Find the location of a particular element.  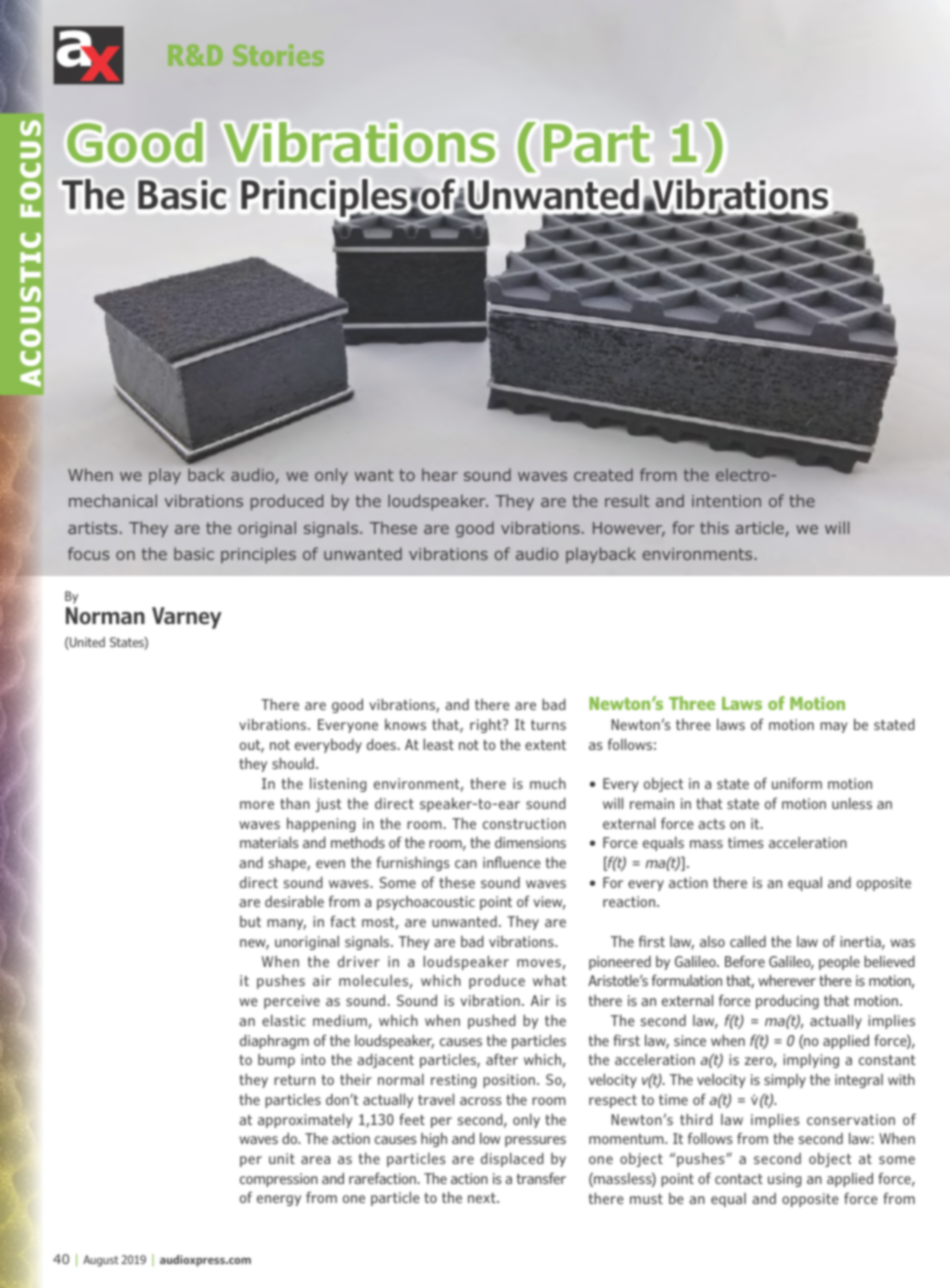

hear is located at coordinates (440, 474).
